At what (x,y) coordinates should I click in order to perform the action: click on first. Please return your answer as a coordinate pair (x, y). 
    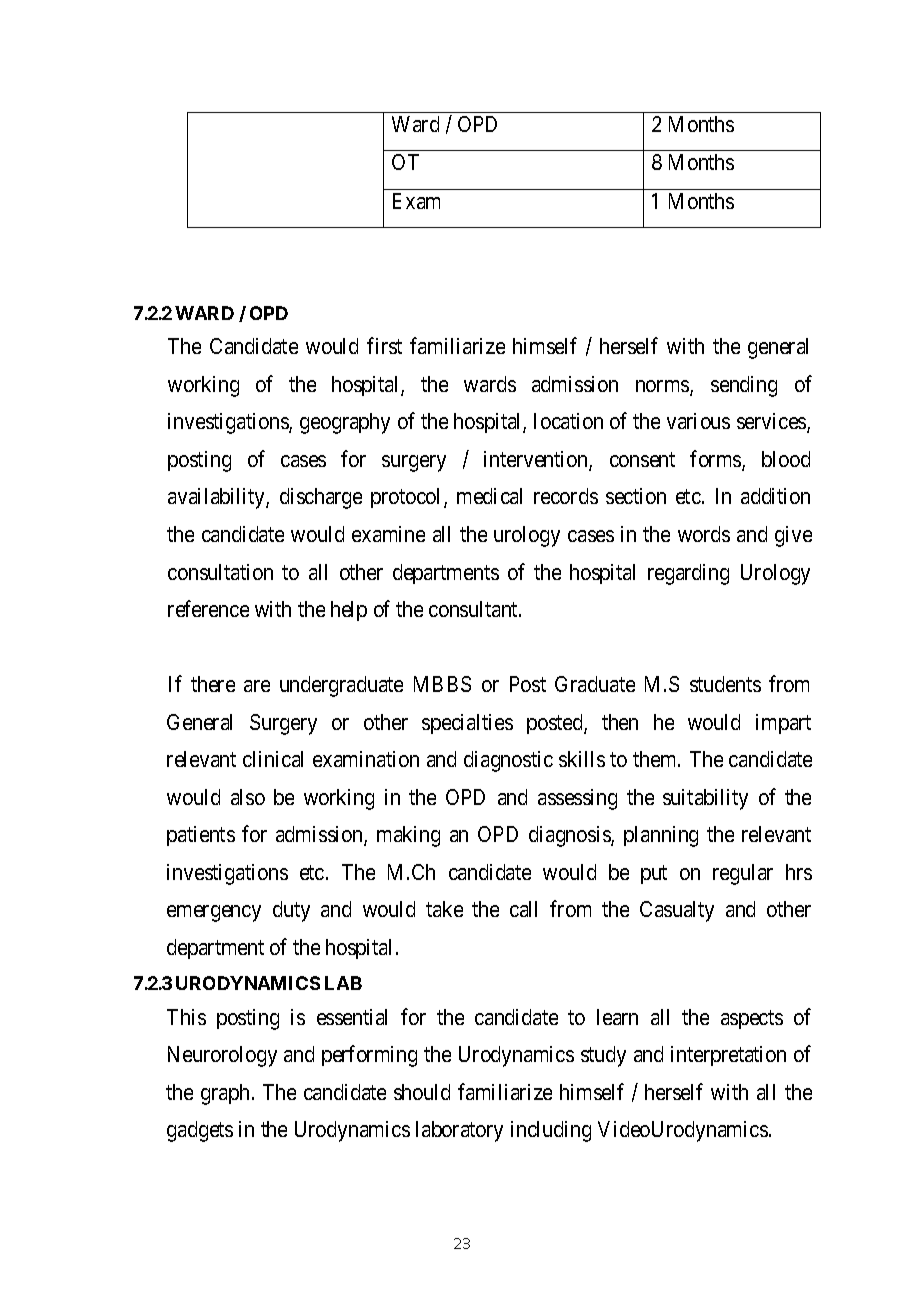
    Looking at the image, I should click on (384, 345).
